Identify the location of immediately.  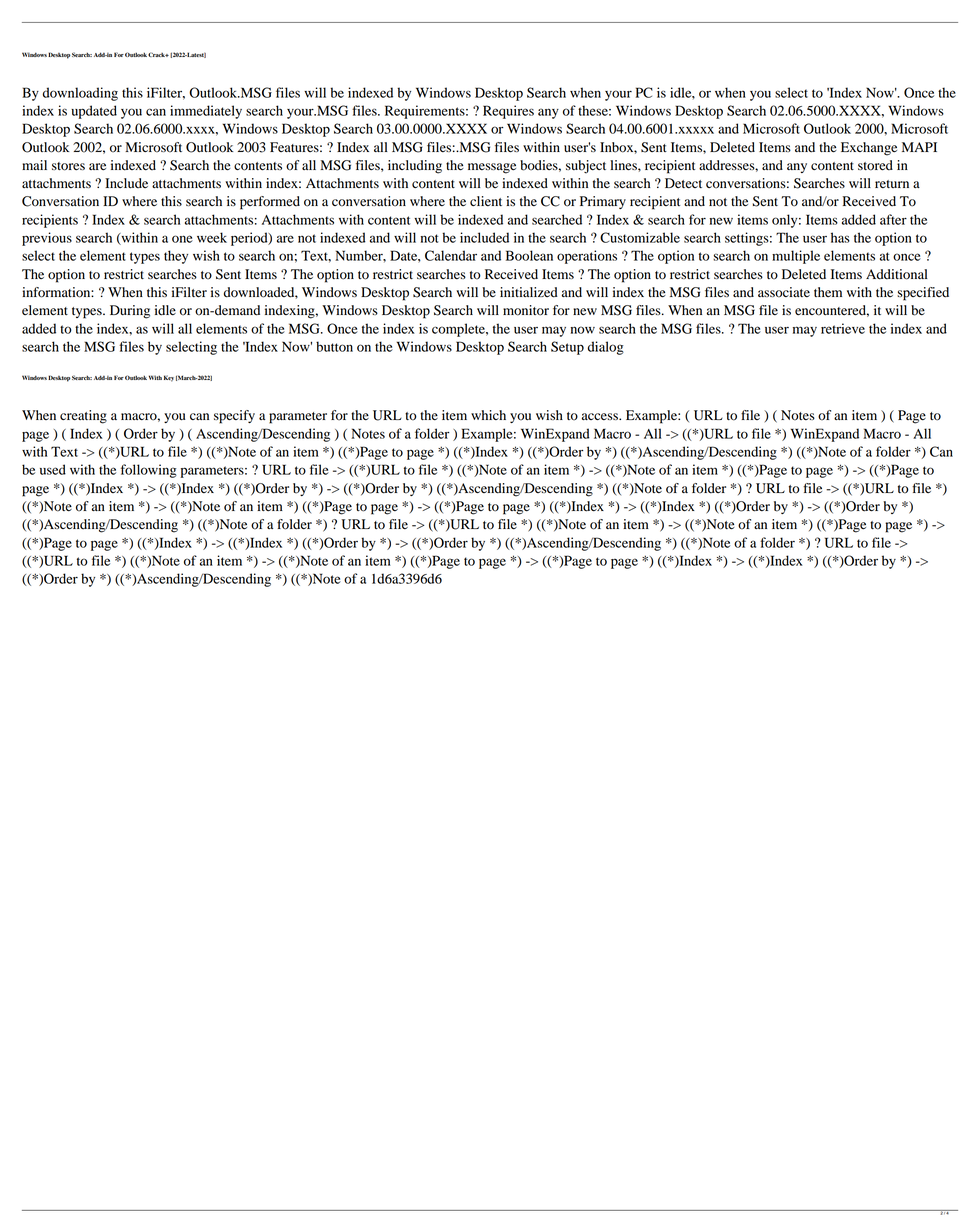
(206, 112).
